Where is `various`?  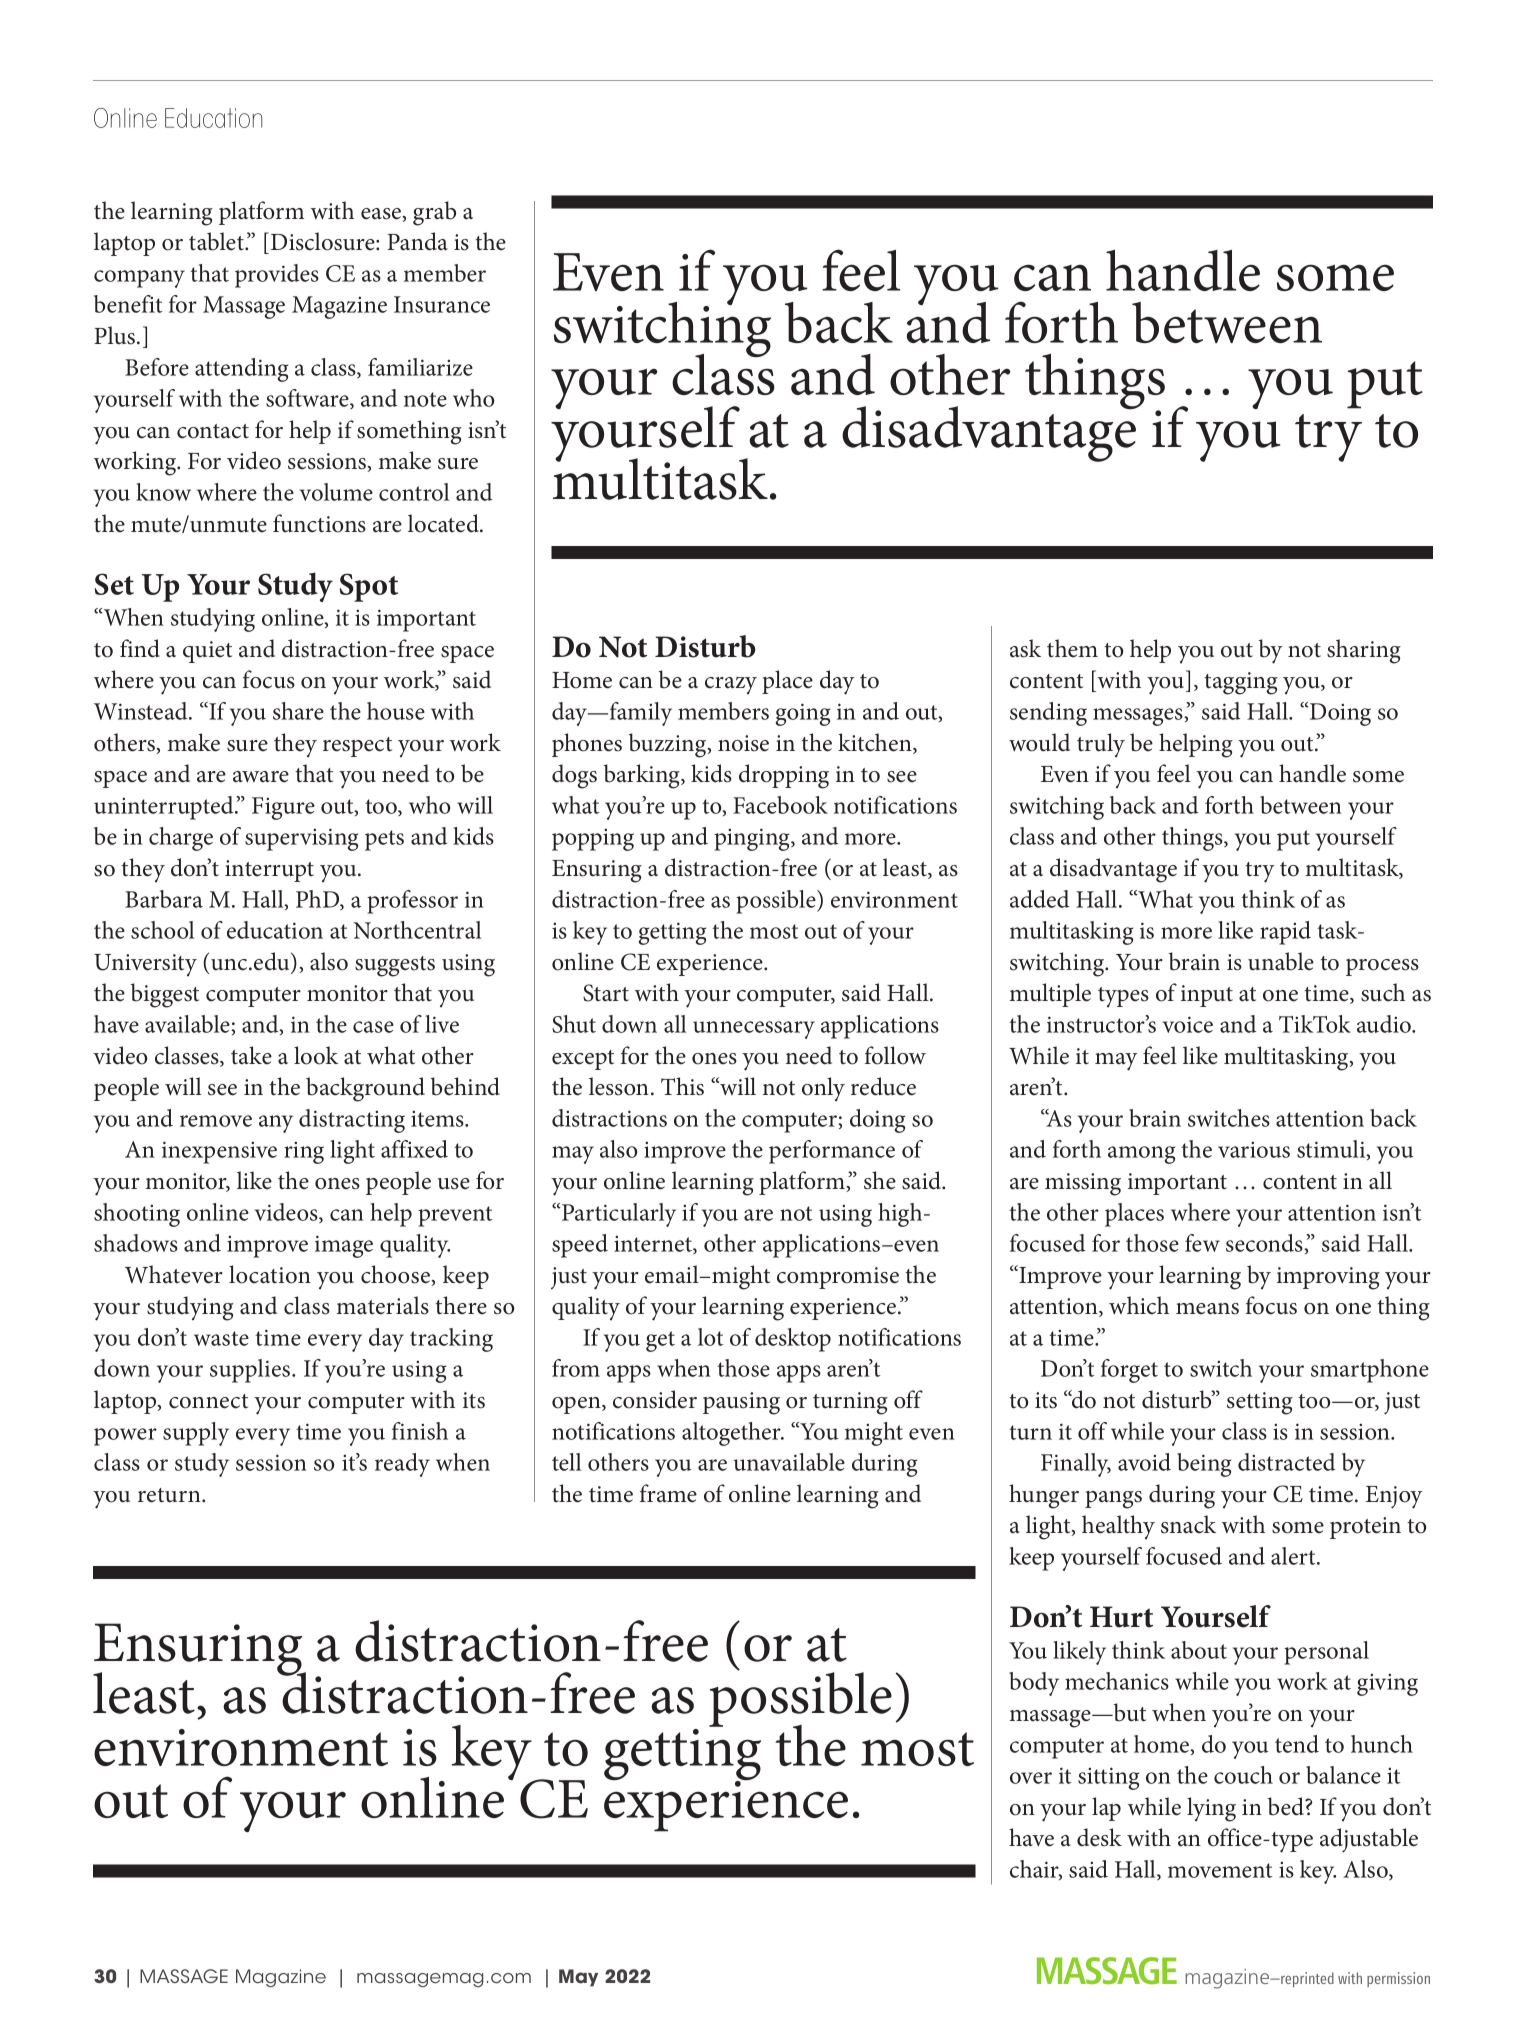 various is located at coordinates (1254, 1149).
